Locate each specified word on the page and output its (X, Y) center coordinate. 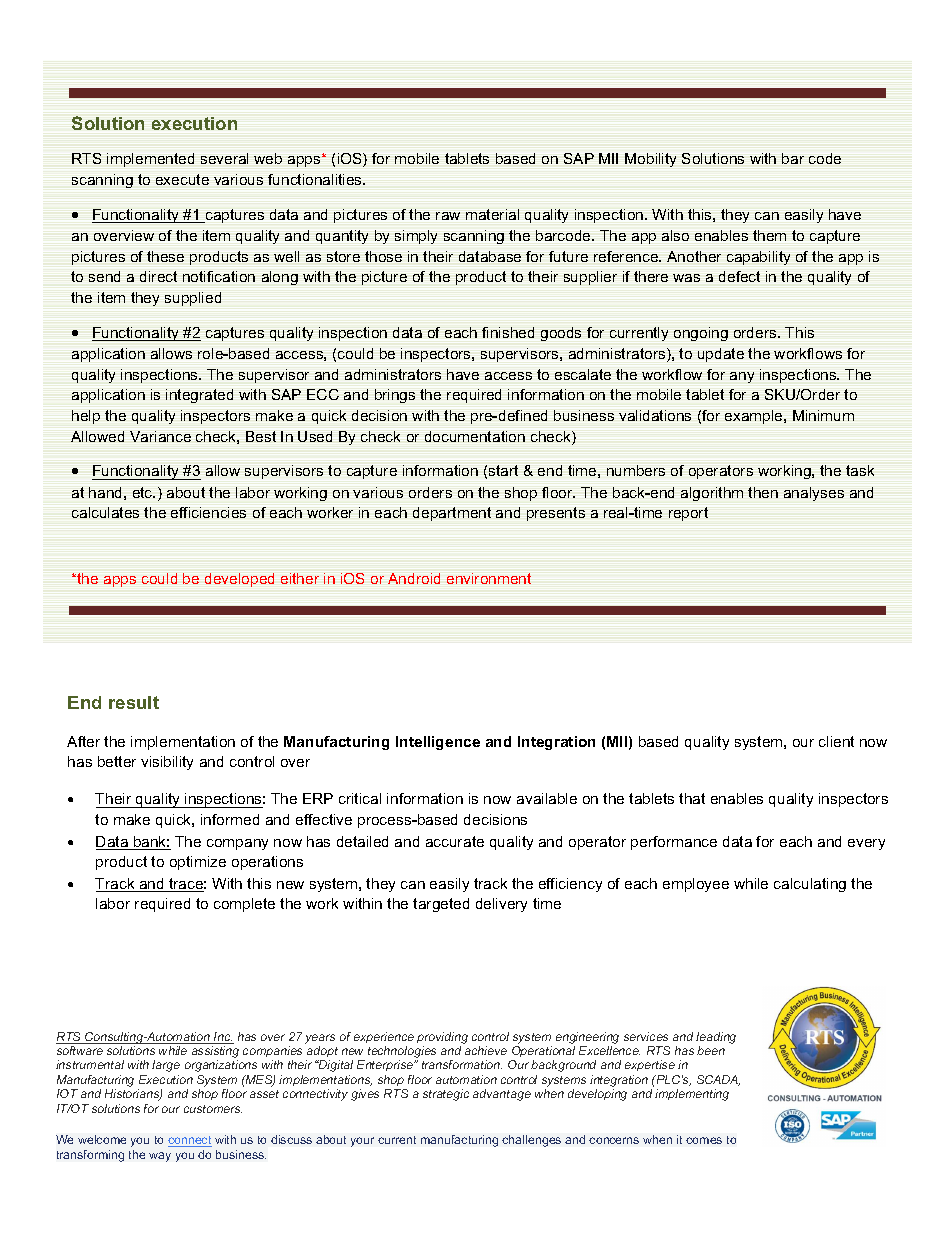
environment (489, 578)
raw (448, 216)
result (134, 702)
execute (182, 179)
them (769, 235)
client (836, 741)
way (160, 1157)
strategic (446, 1095)
